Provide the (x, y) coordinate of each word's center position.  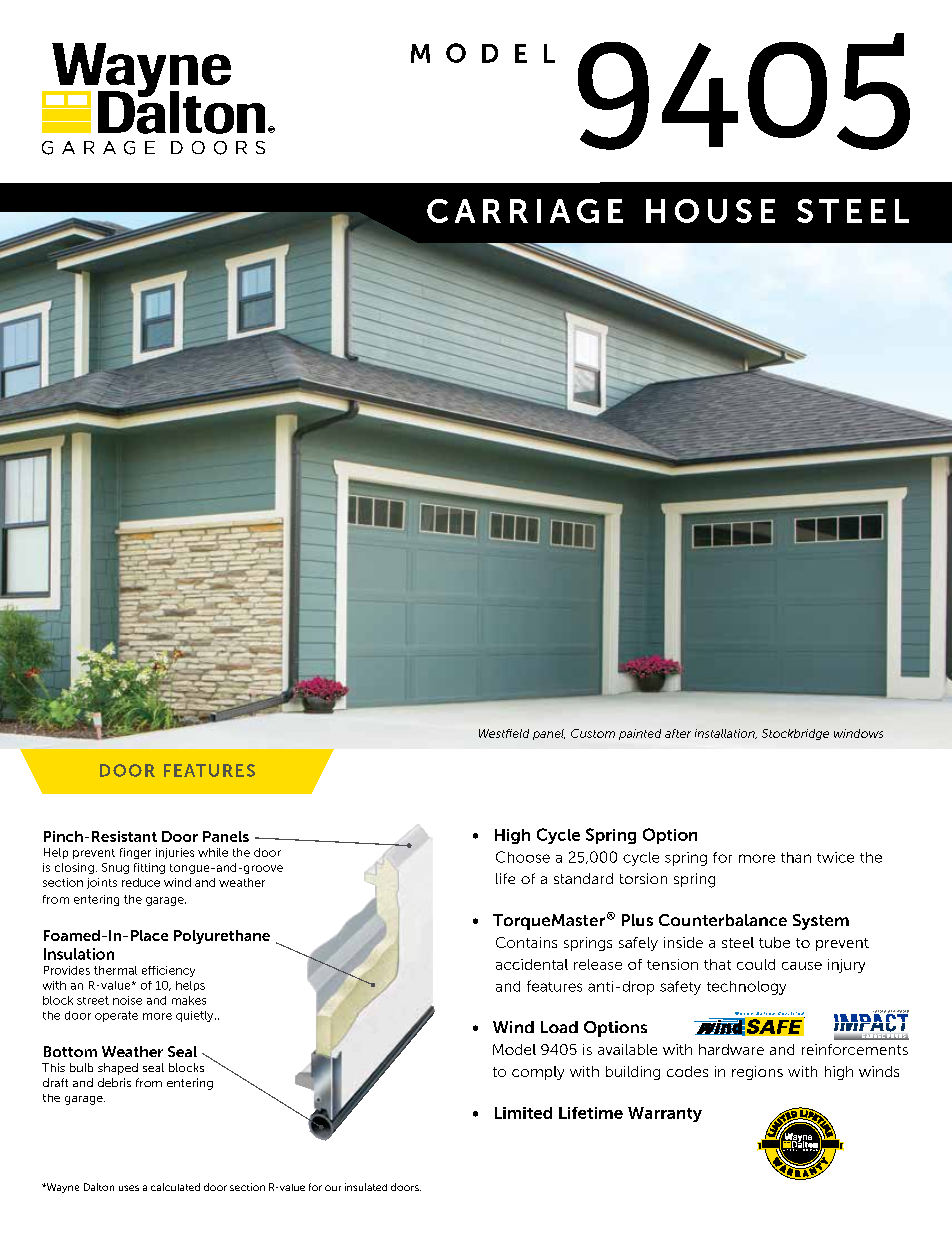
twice (835, 857)
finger (135, 853)
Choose (523, 857)
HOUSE (710, 211)
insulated (366, 1187)
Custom (593, 733)
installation (726, 734)
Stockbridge (795, 734)
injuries (175, 853)
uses (129, 1188)
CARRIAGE (525, 211)
